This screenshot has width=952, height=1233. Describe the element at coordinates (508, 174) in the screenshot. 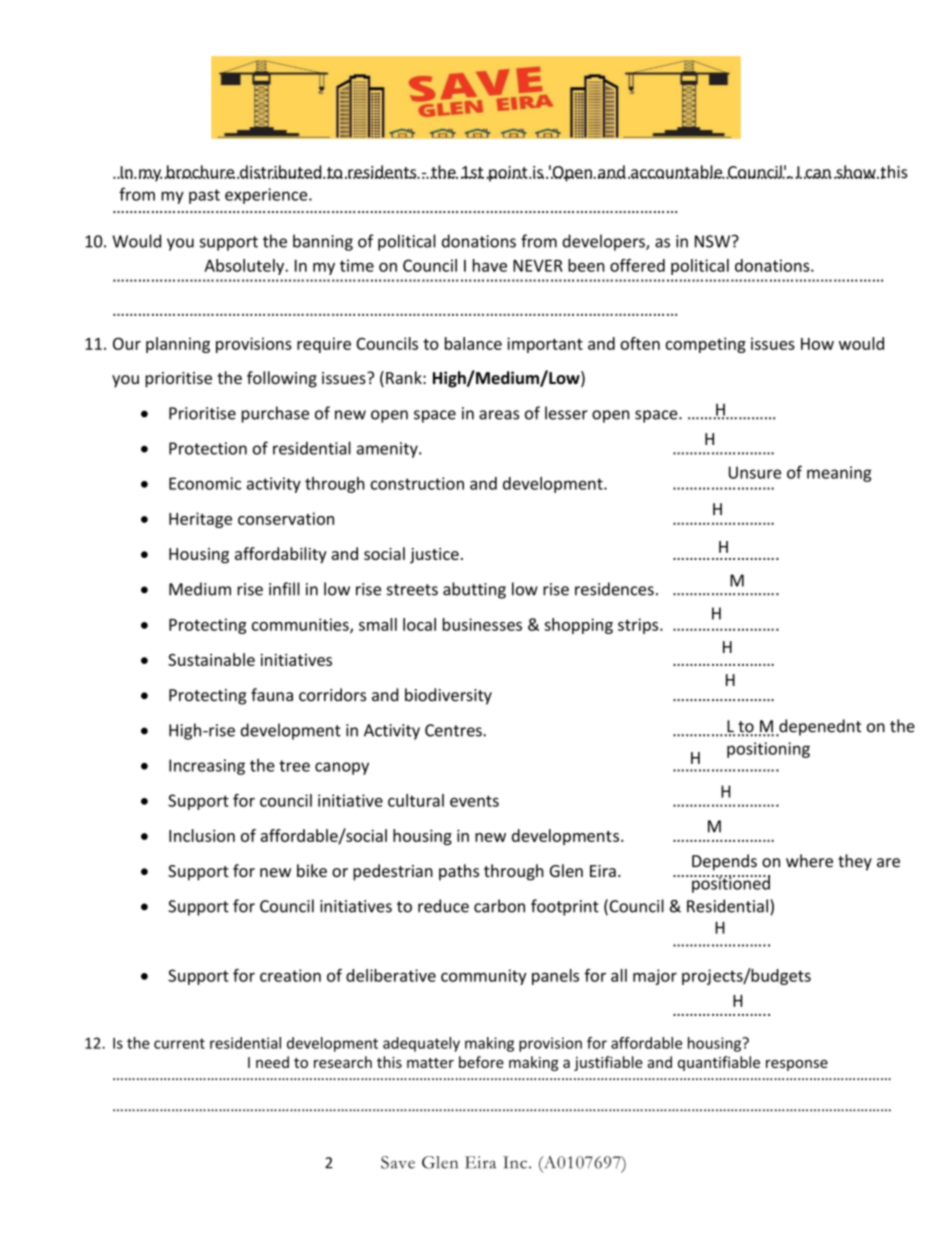

I see `point` at that location.
